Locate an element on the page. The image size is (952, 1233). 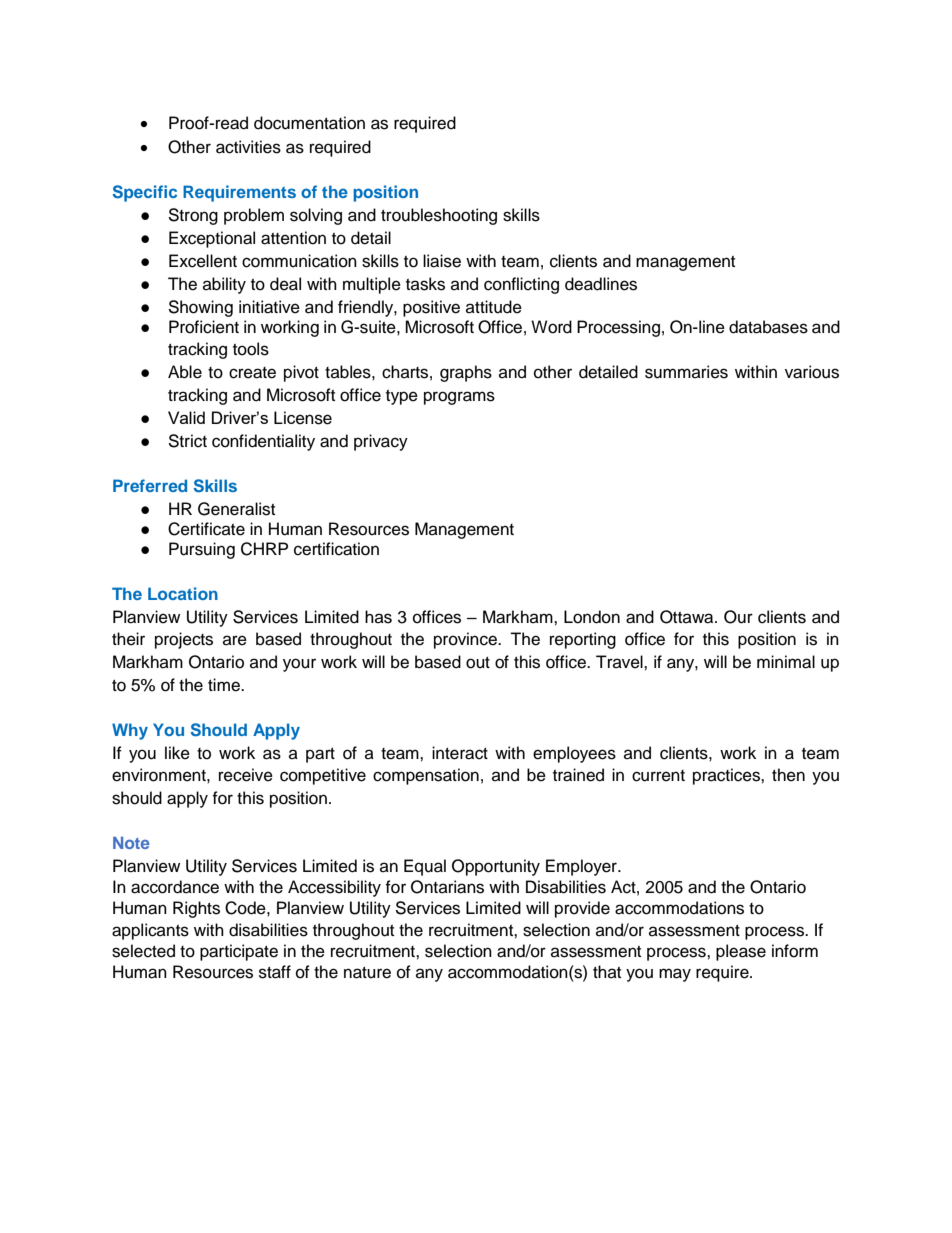
interact is located at coordinates (460, 753).
